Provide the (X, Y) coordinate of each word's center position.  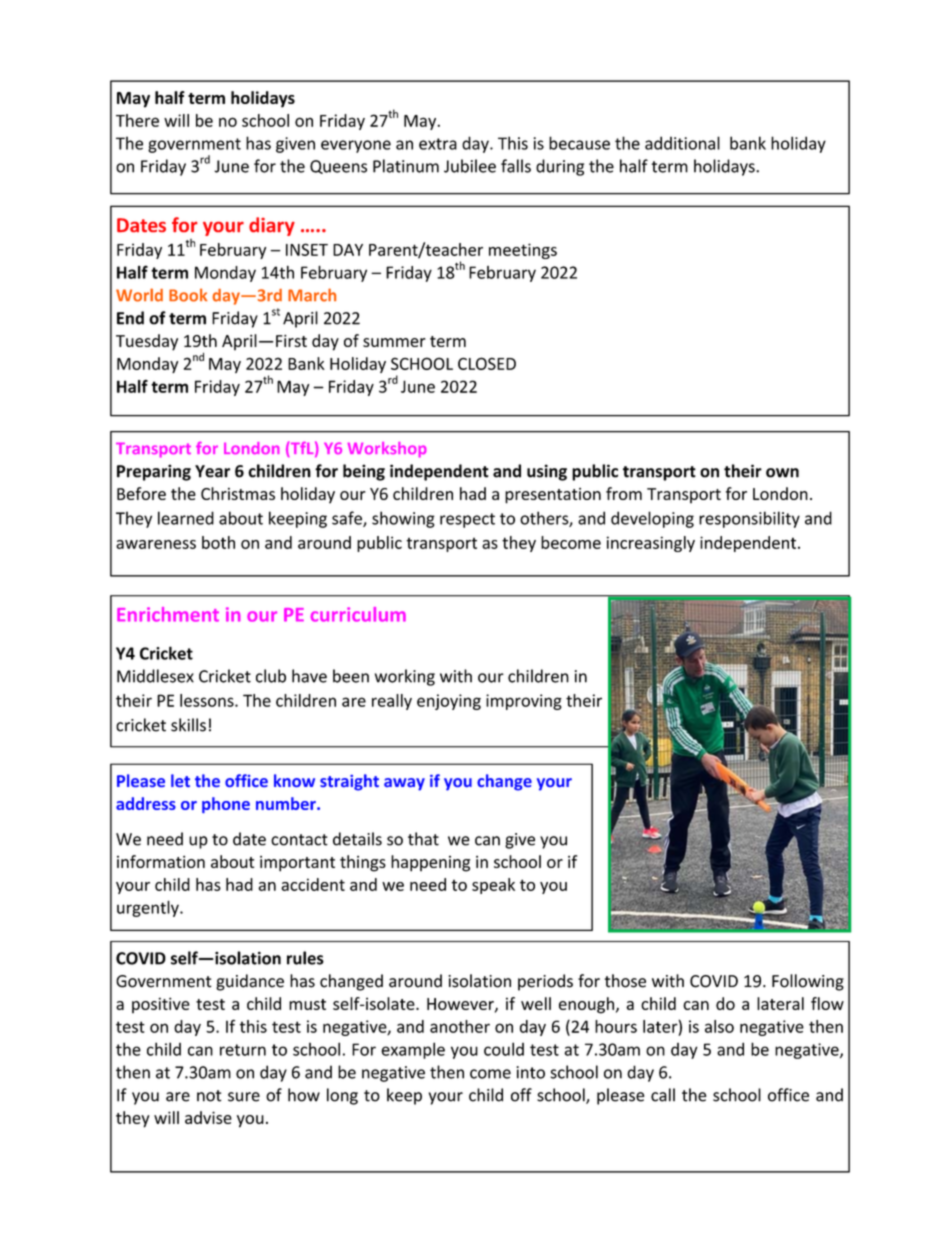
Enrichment (168, 614)
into (530, 1072)
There (137, 120)
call (663, 1095)
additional (682, 143)
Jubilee (470, 166)
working (405, 677)
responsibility (749, 519)
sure (244, 1097)
